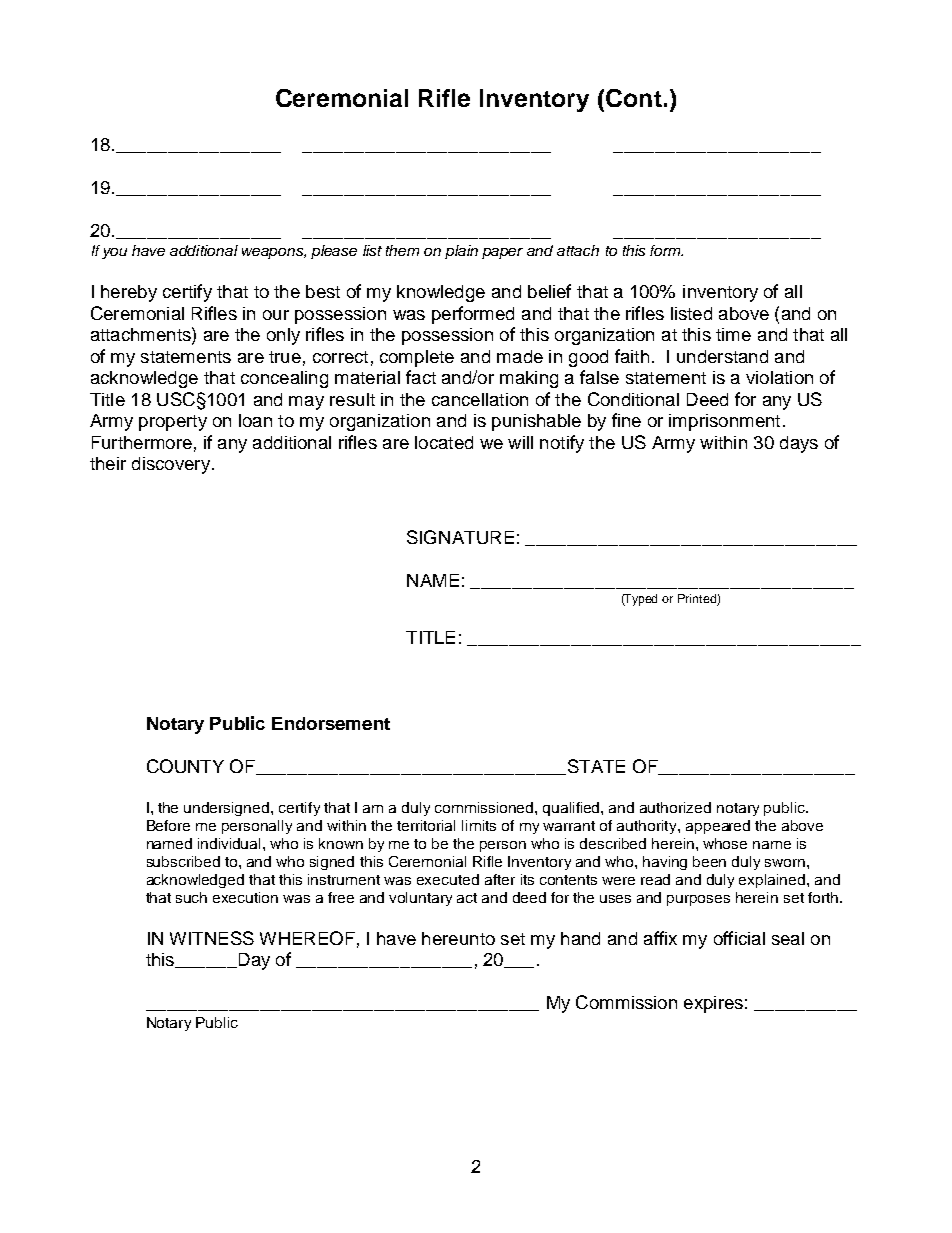 This screenshot has height=1233, width=952. I want to click on expires, so click(713, 1004).
